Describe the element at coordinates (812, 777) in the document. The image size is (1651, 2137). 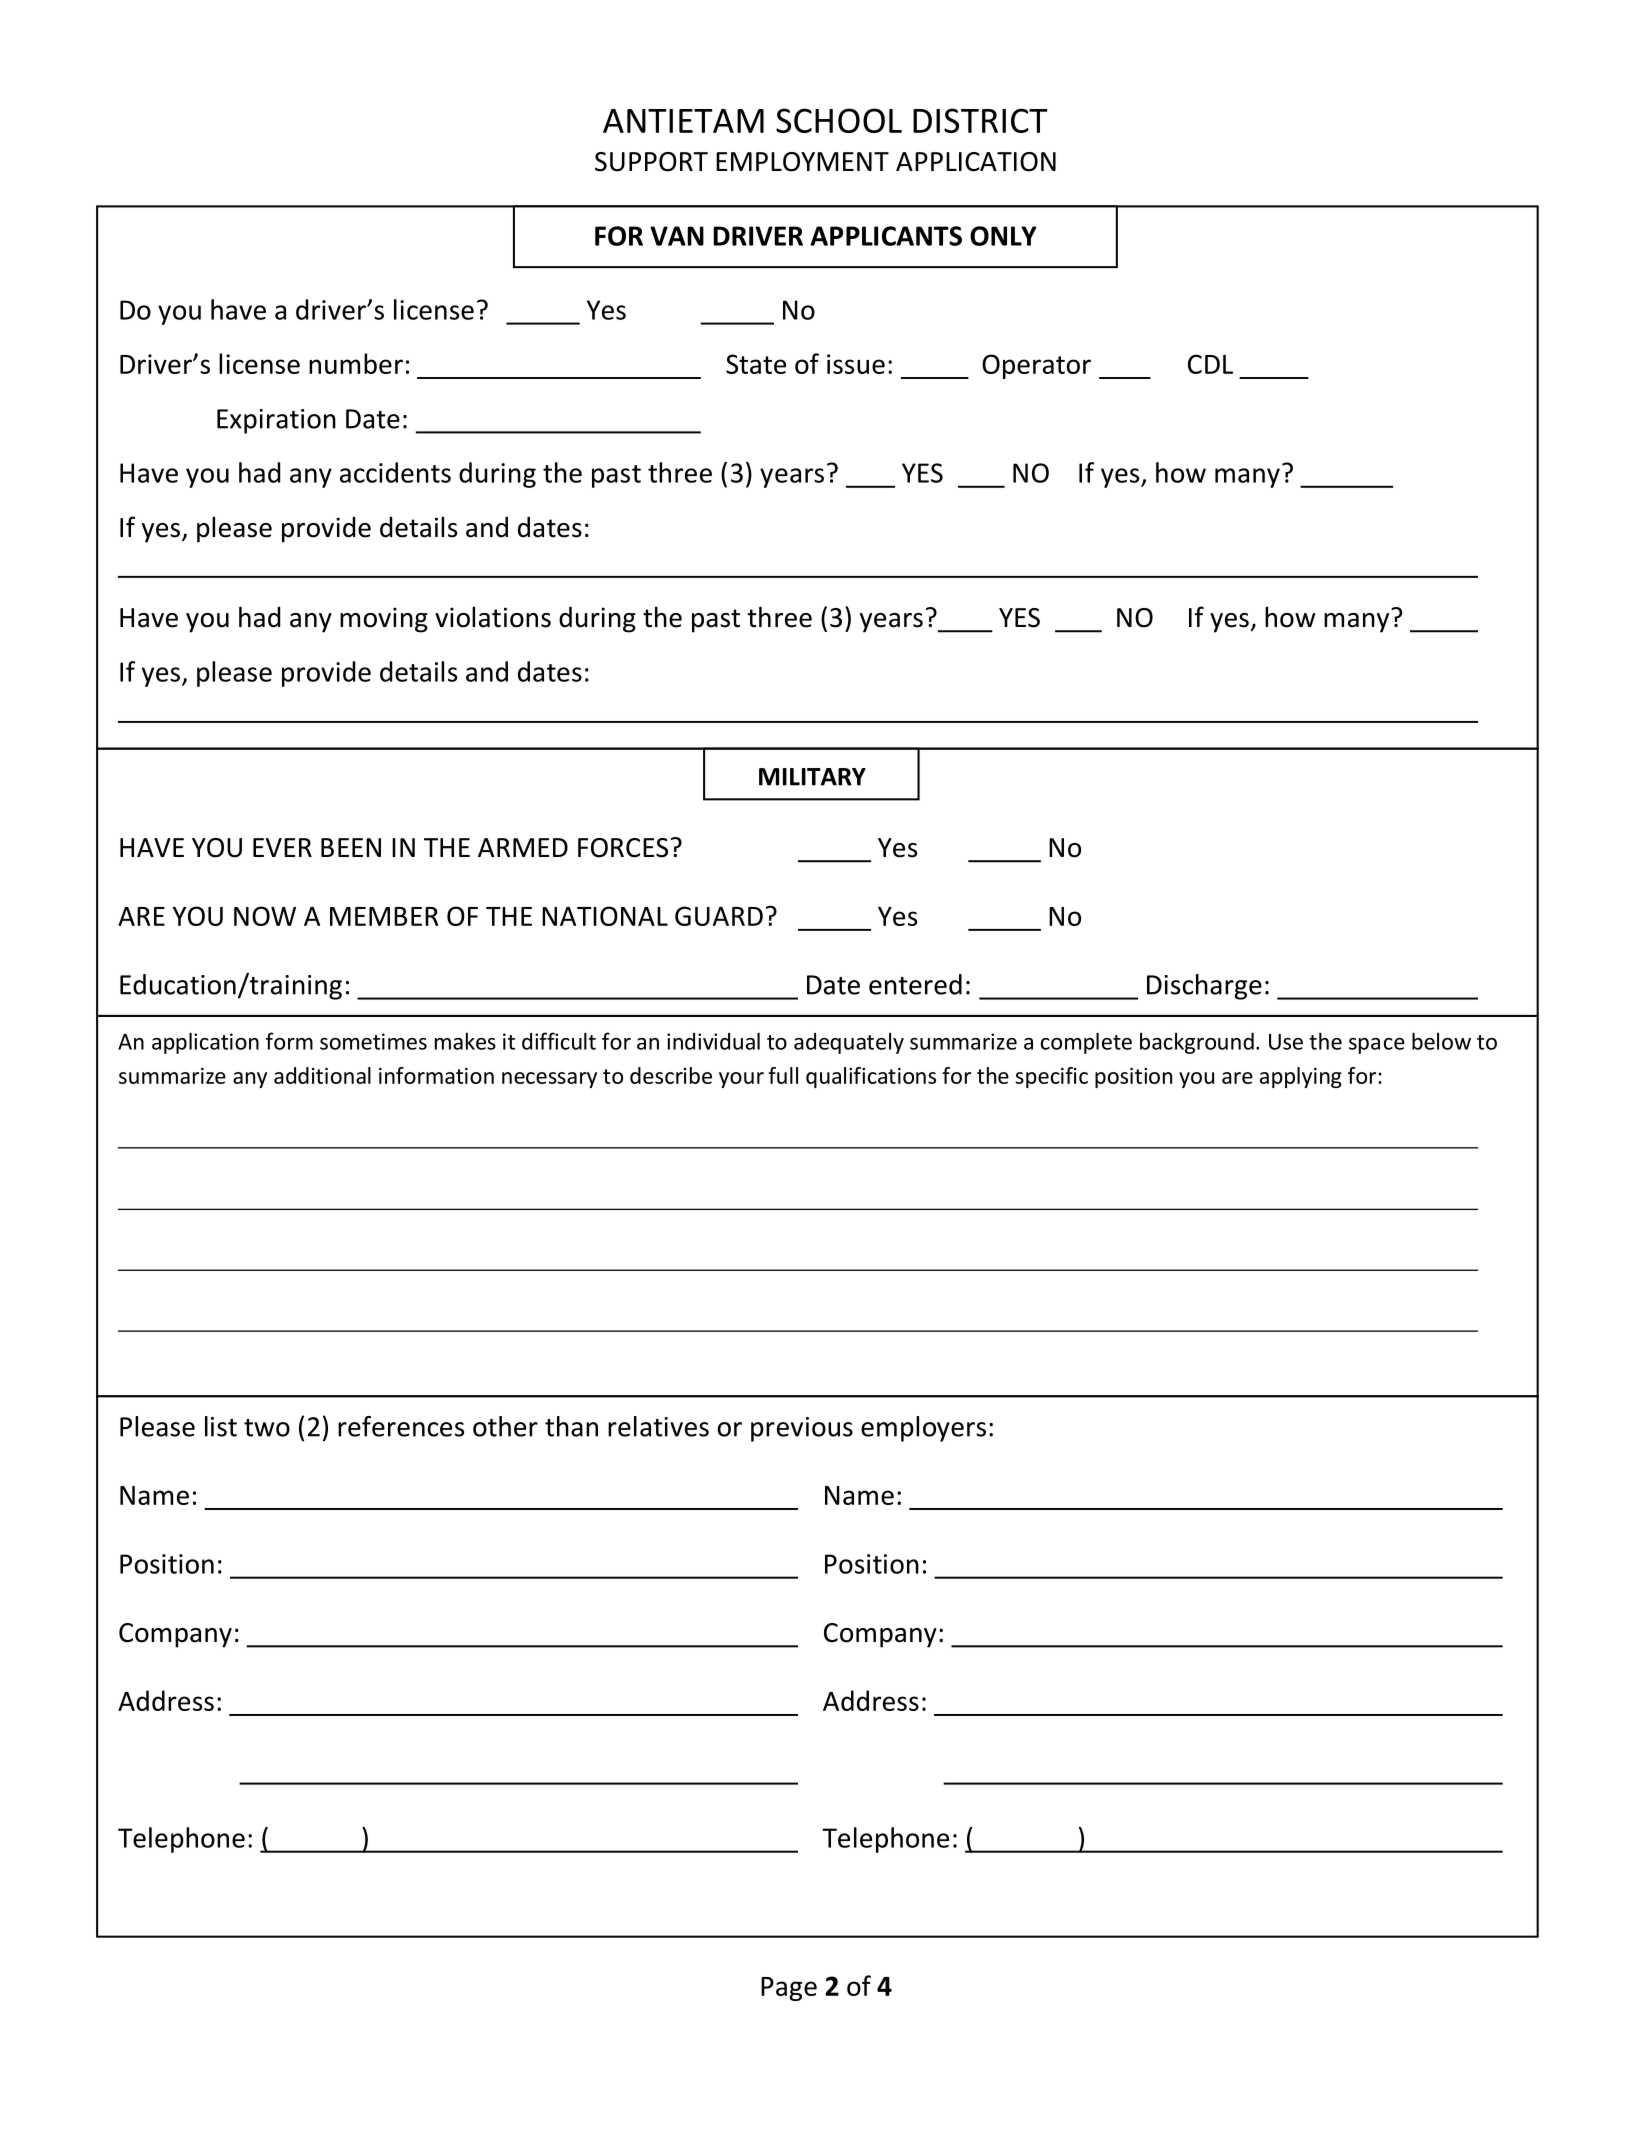
I see `MILITARY` at that location.
